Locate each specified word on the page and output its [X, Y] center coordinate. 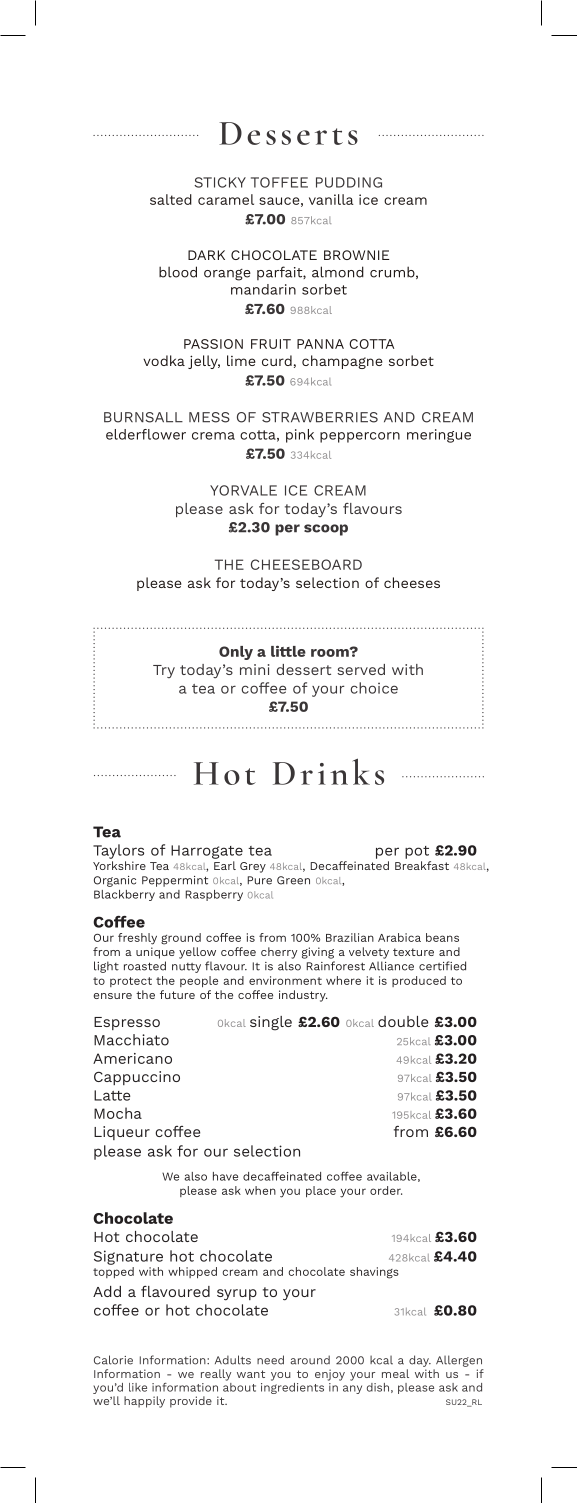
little [288, 651]
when [260, 1190]
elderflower [146, 434]
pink [300, 436]
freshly [137, 939]
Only [236, 653]
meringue [439, 436]
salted [171, 199]
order [386, 1190]
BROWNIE [356, 255]
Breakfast [422, 865]
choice [374, 688]
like [138, 1387]
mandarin [263, 289]
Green [293, 880]
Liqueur [122, 1133]
